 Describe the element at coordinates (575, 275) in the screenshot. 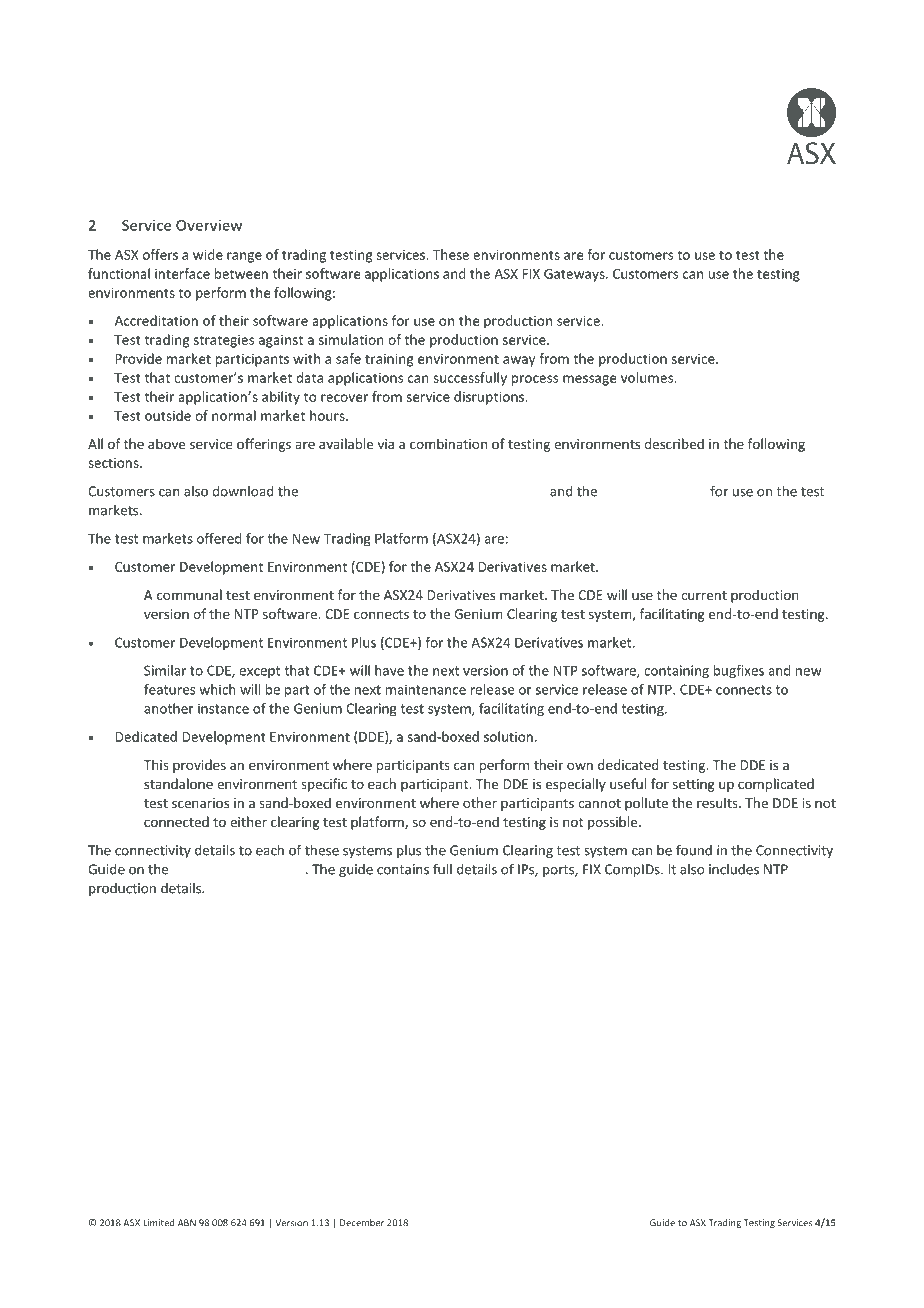

I see `Gateways` at that location.
